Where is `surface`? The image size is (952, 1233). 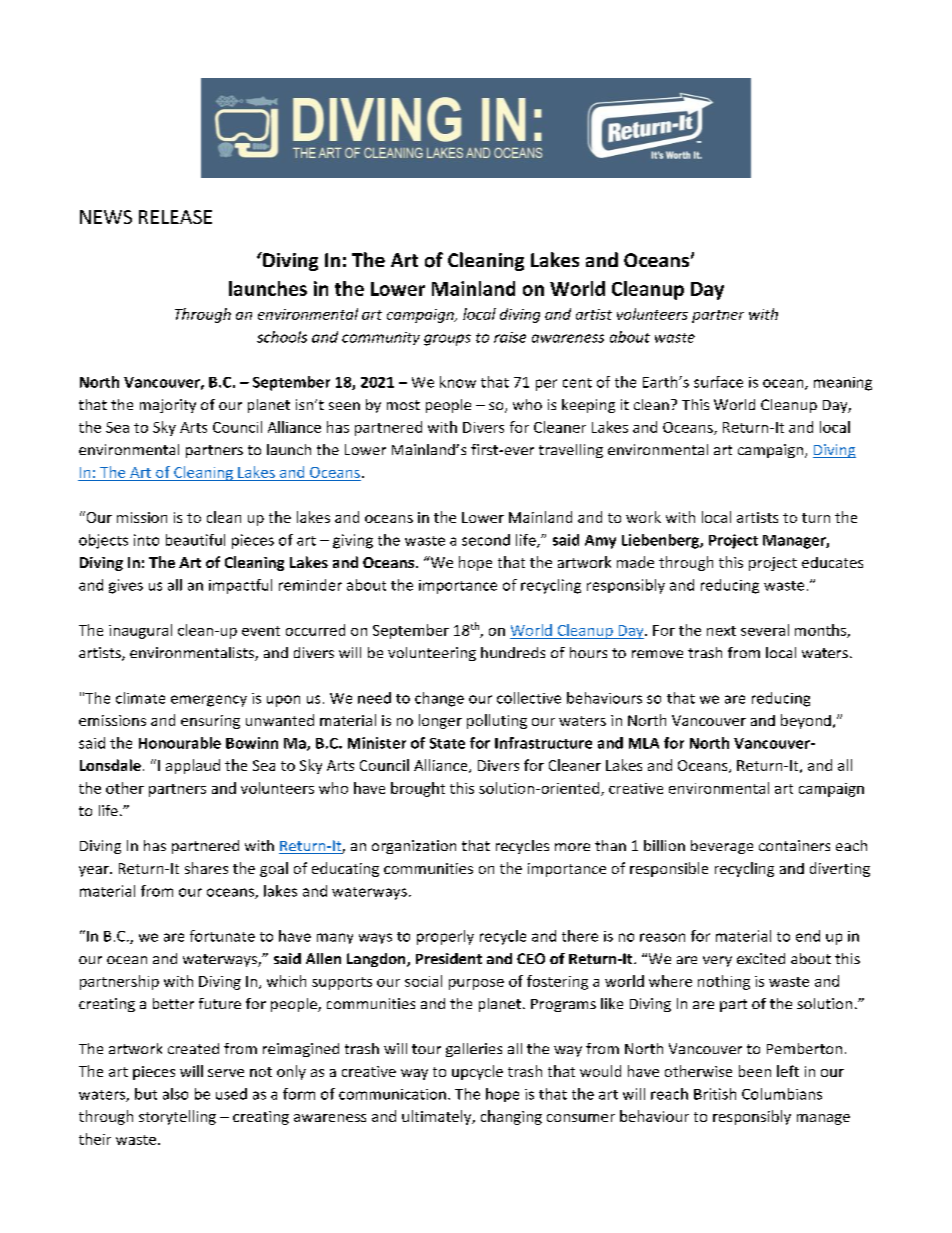 surface is located at coordinates (718, 382).
